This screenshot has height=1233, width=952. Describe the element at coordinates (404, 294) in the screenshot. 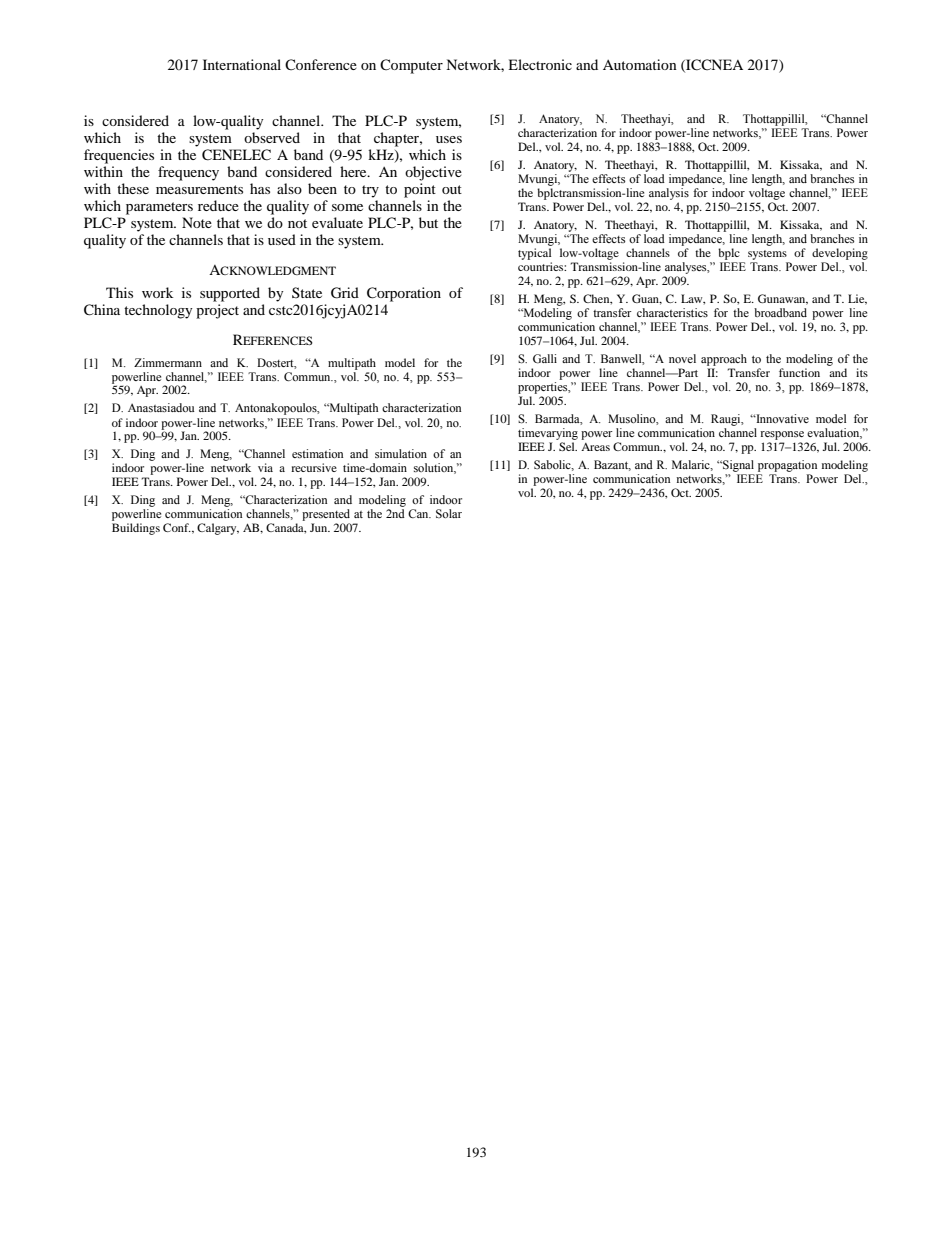

I see `Corporation` at that location.
